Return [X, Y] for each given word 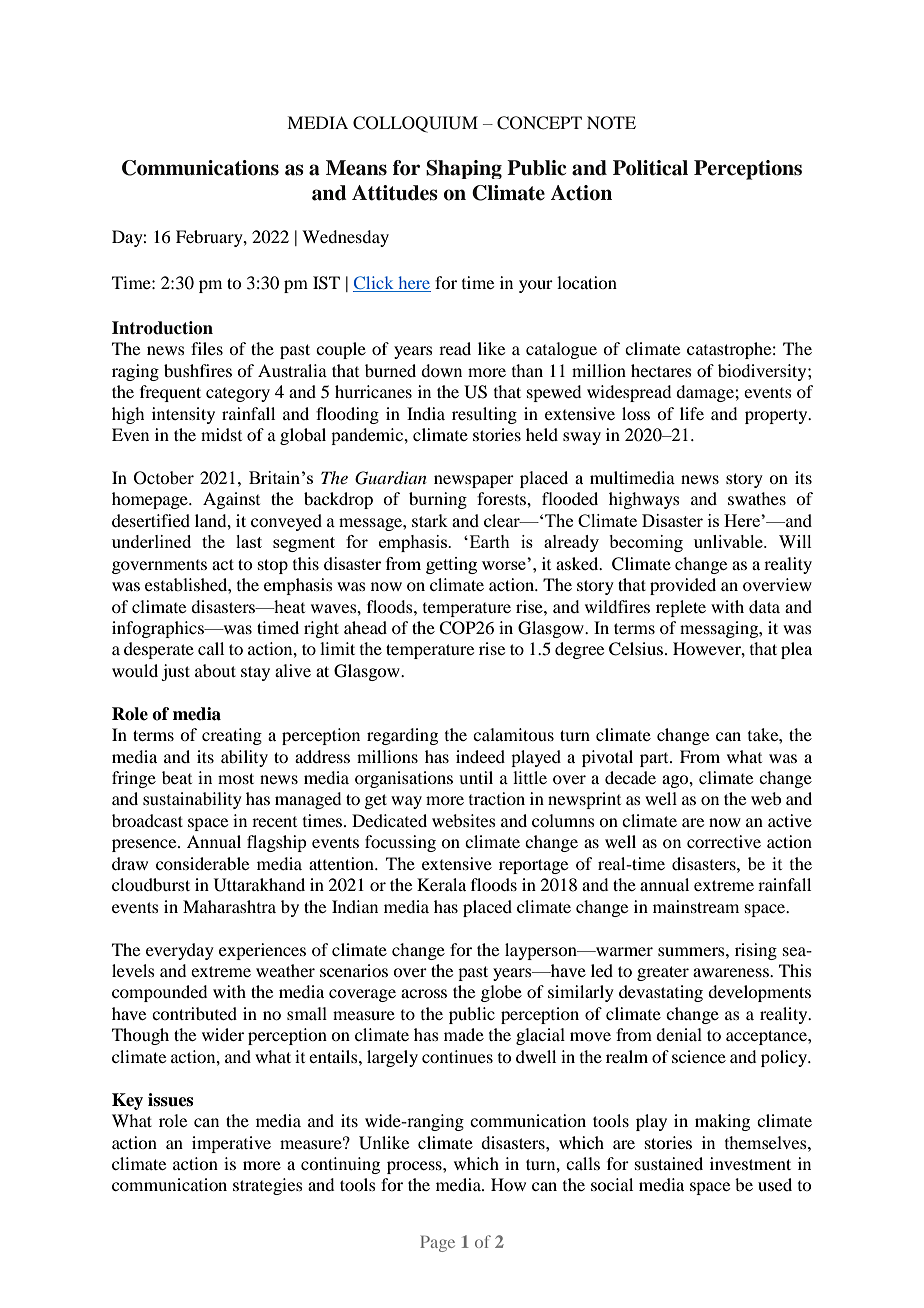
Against [231, 500]
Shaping [464, 169]
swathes [757, 498]
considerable [202, 863]
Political [650, 168]
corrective [724, 841]
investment [750, 1163]
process [415, 1167]
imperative [231, 1144]
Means [356, 168]
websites [464, 820]
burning [438, 500]
